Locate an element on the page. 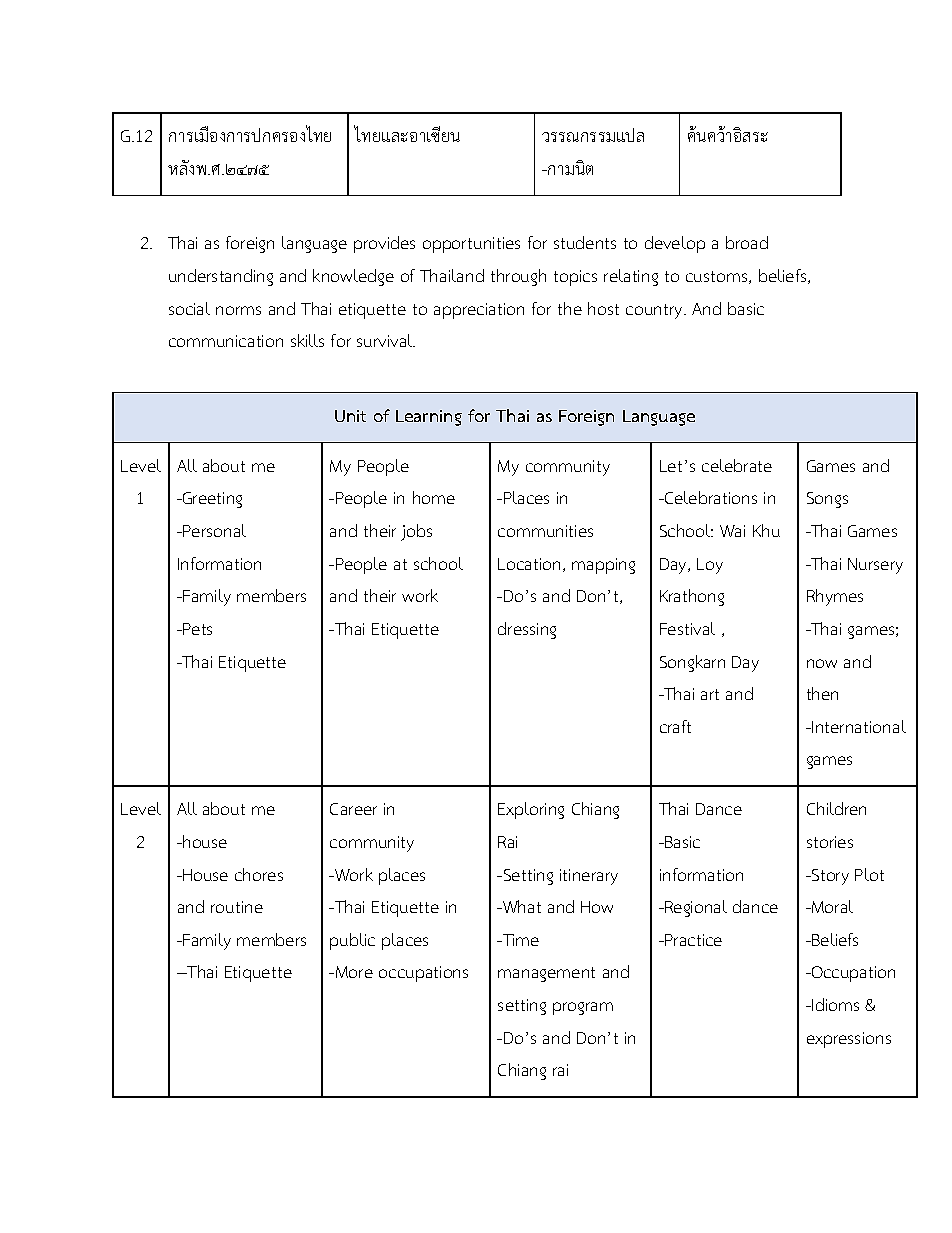  chores is located at coordinates (259, 874).
